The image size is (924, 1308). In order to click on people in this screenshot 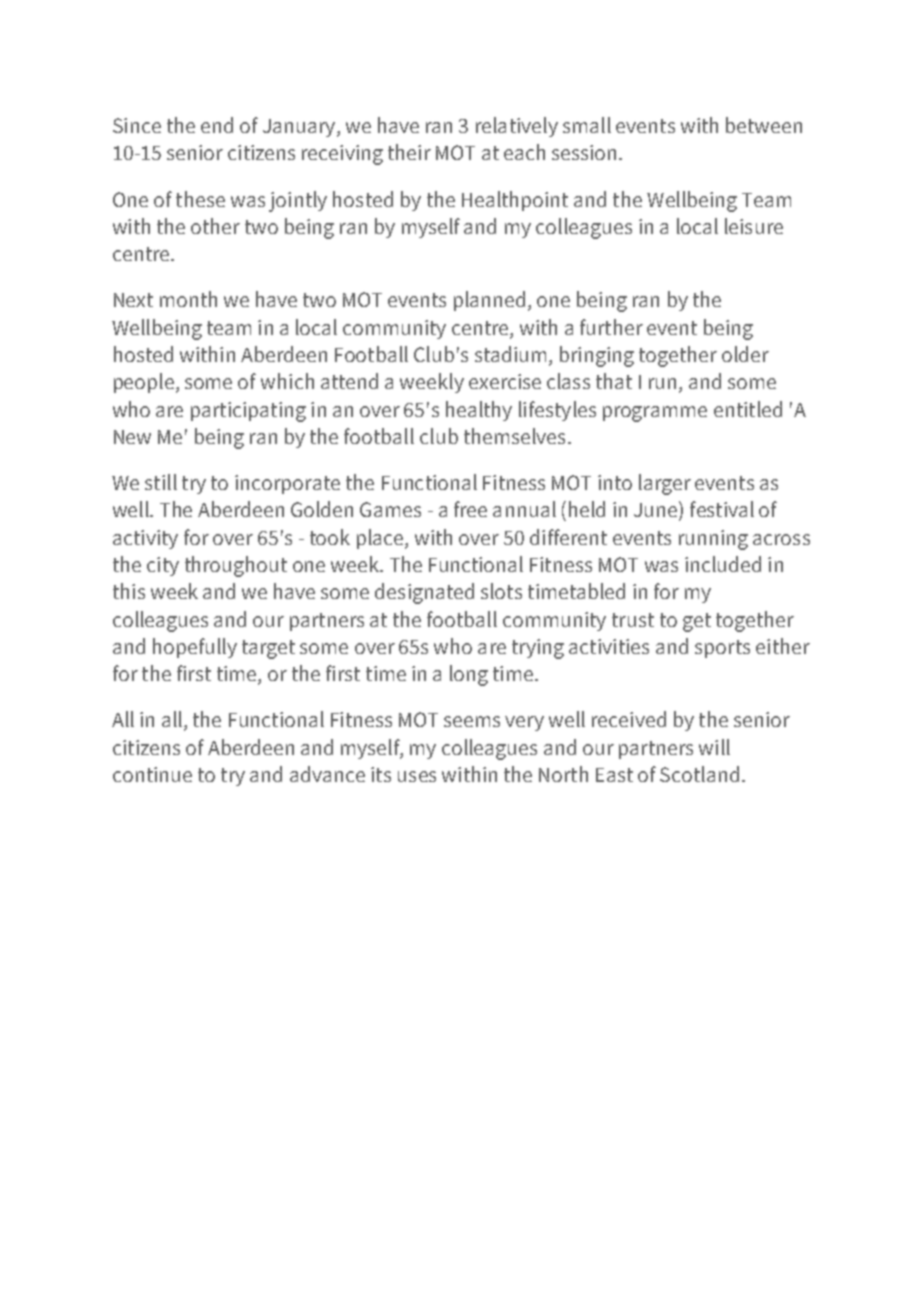, I will do `click(144, 383)`.
